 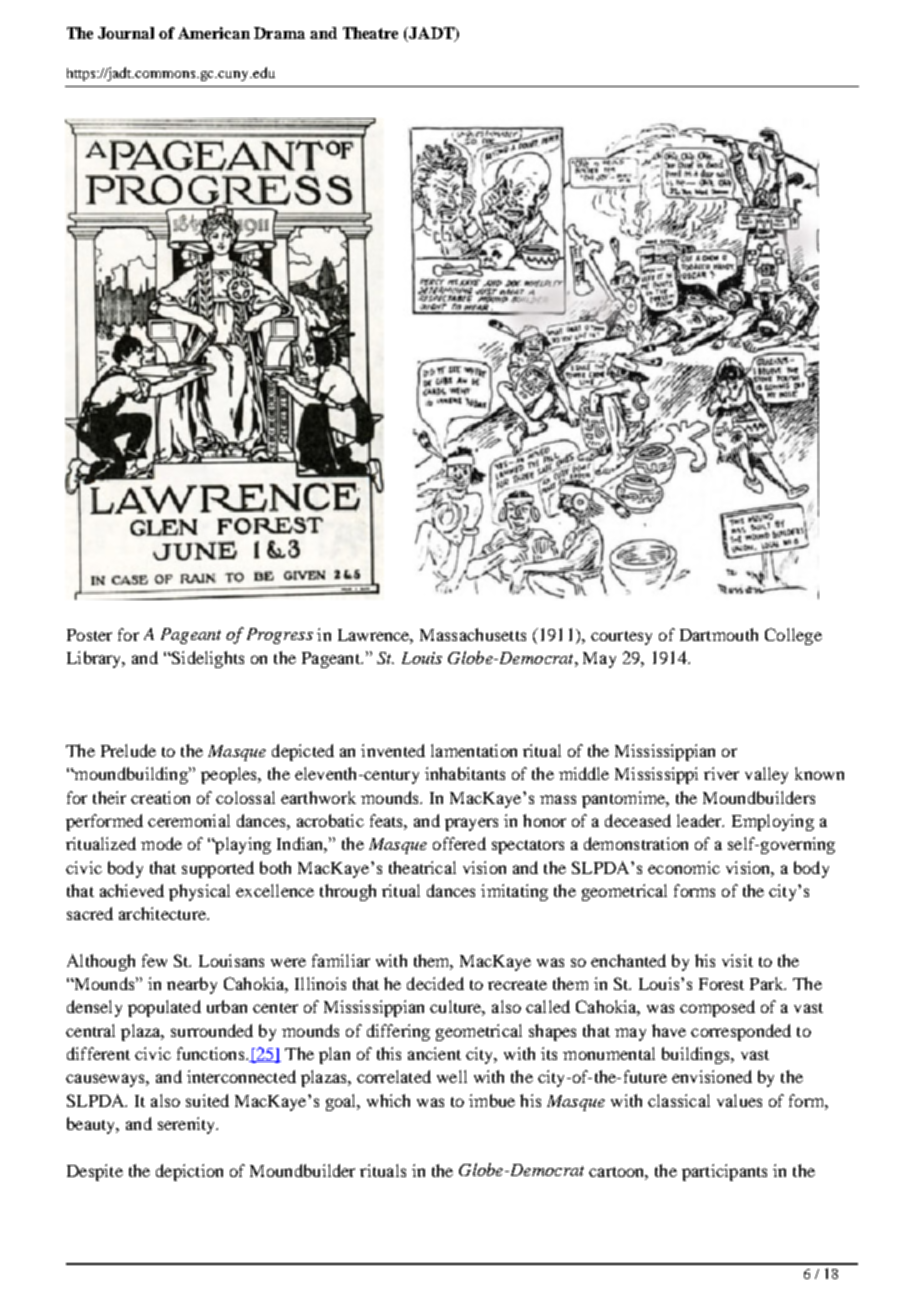 What do you see at coordinates (279, 33) in the page?
I see `Drama` at bounding box center [279, 33].
